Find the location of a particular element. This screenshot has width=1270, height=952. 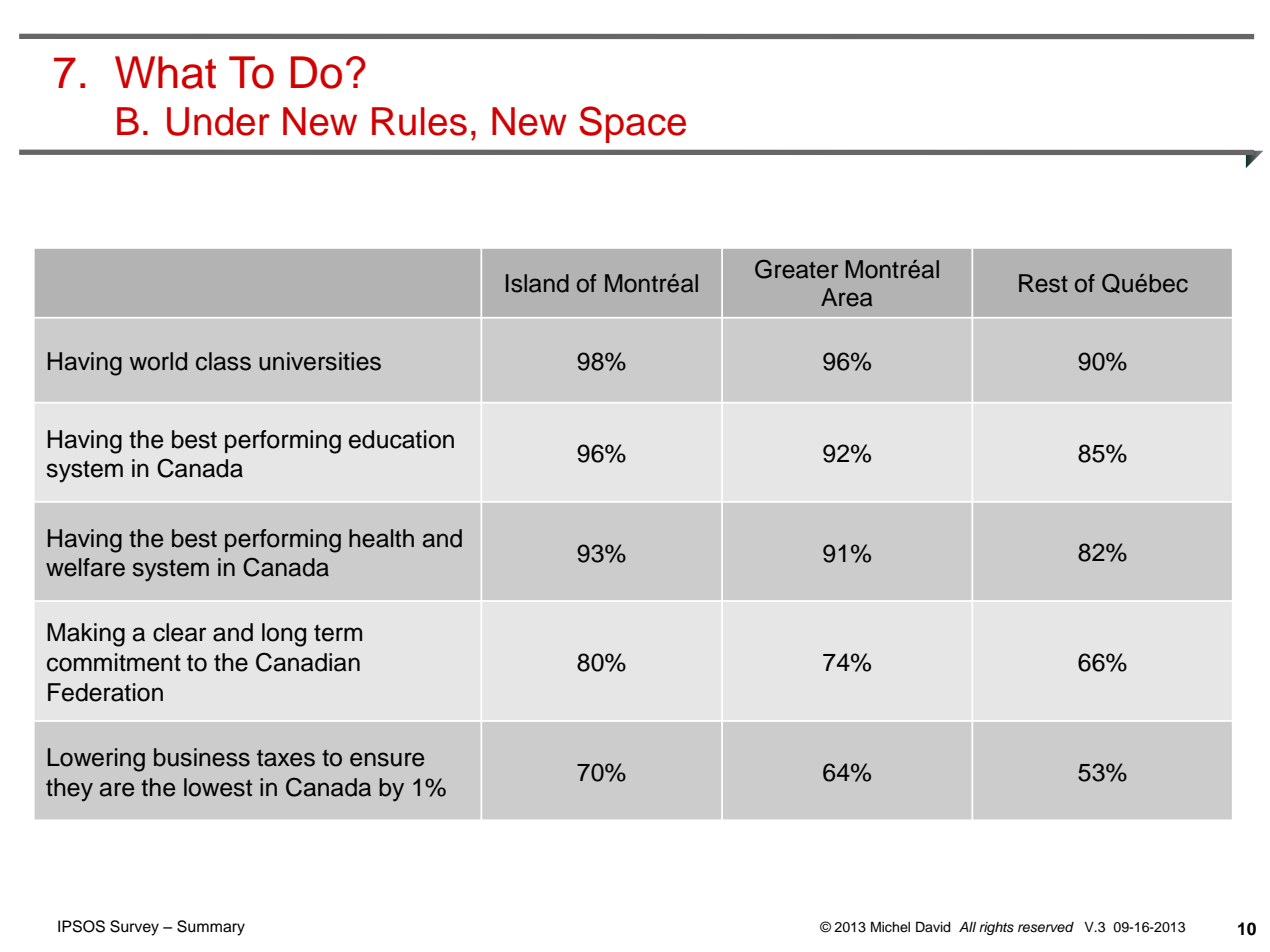

Michel is located at coordinates (890, 927).
